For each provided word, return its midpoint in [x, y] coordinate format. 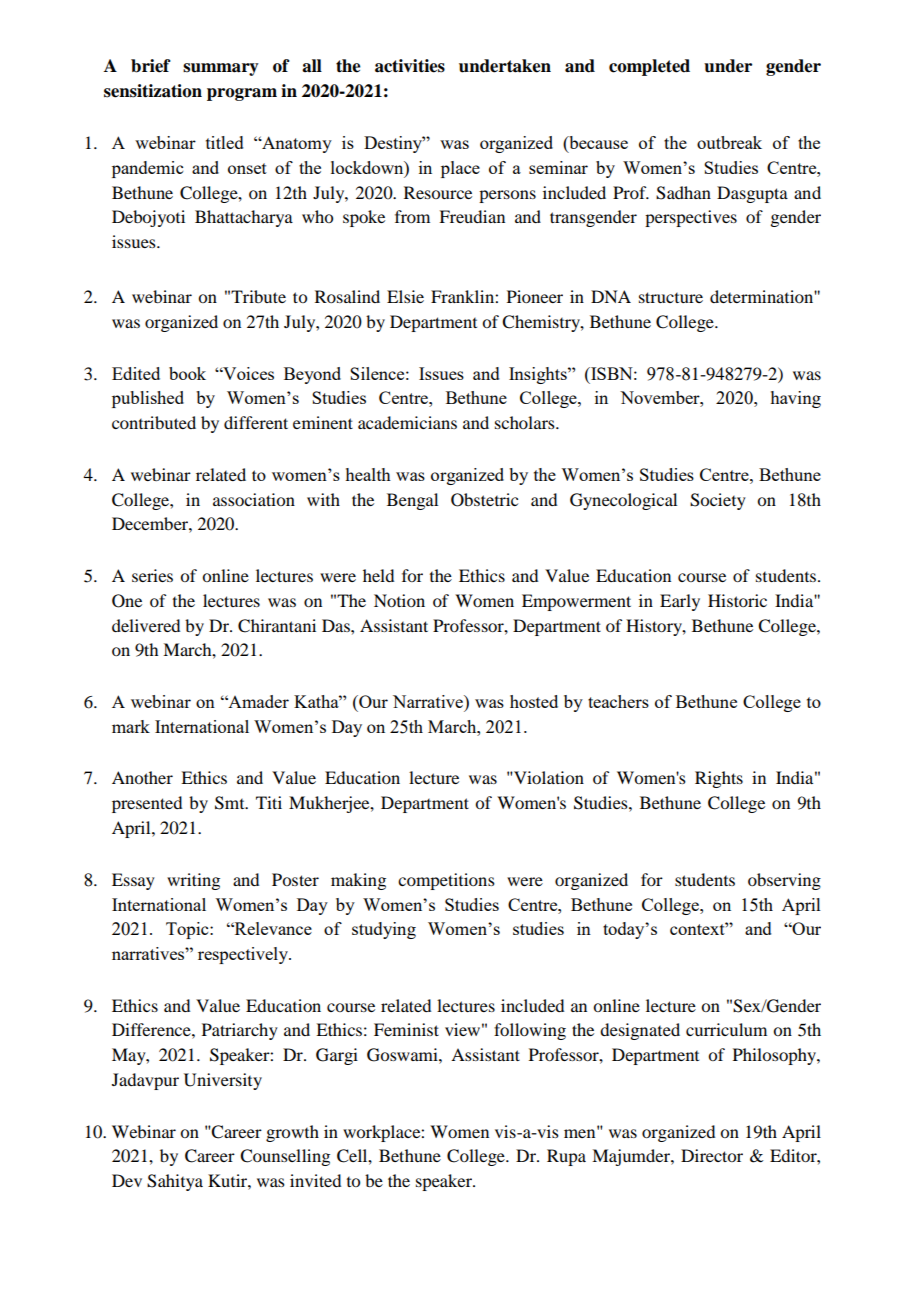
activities [410, 66]
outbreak [729, 142]
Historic [737, 600]
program [242, 94]
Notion [399, 600]
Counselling [285, 1157]
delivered [146, 625]
